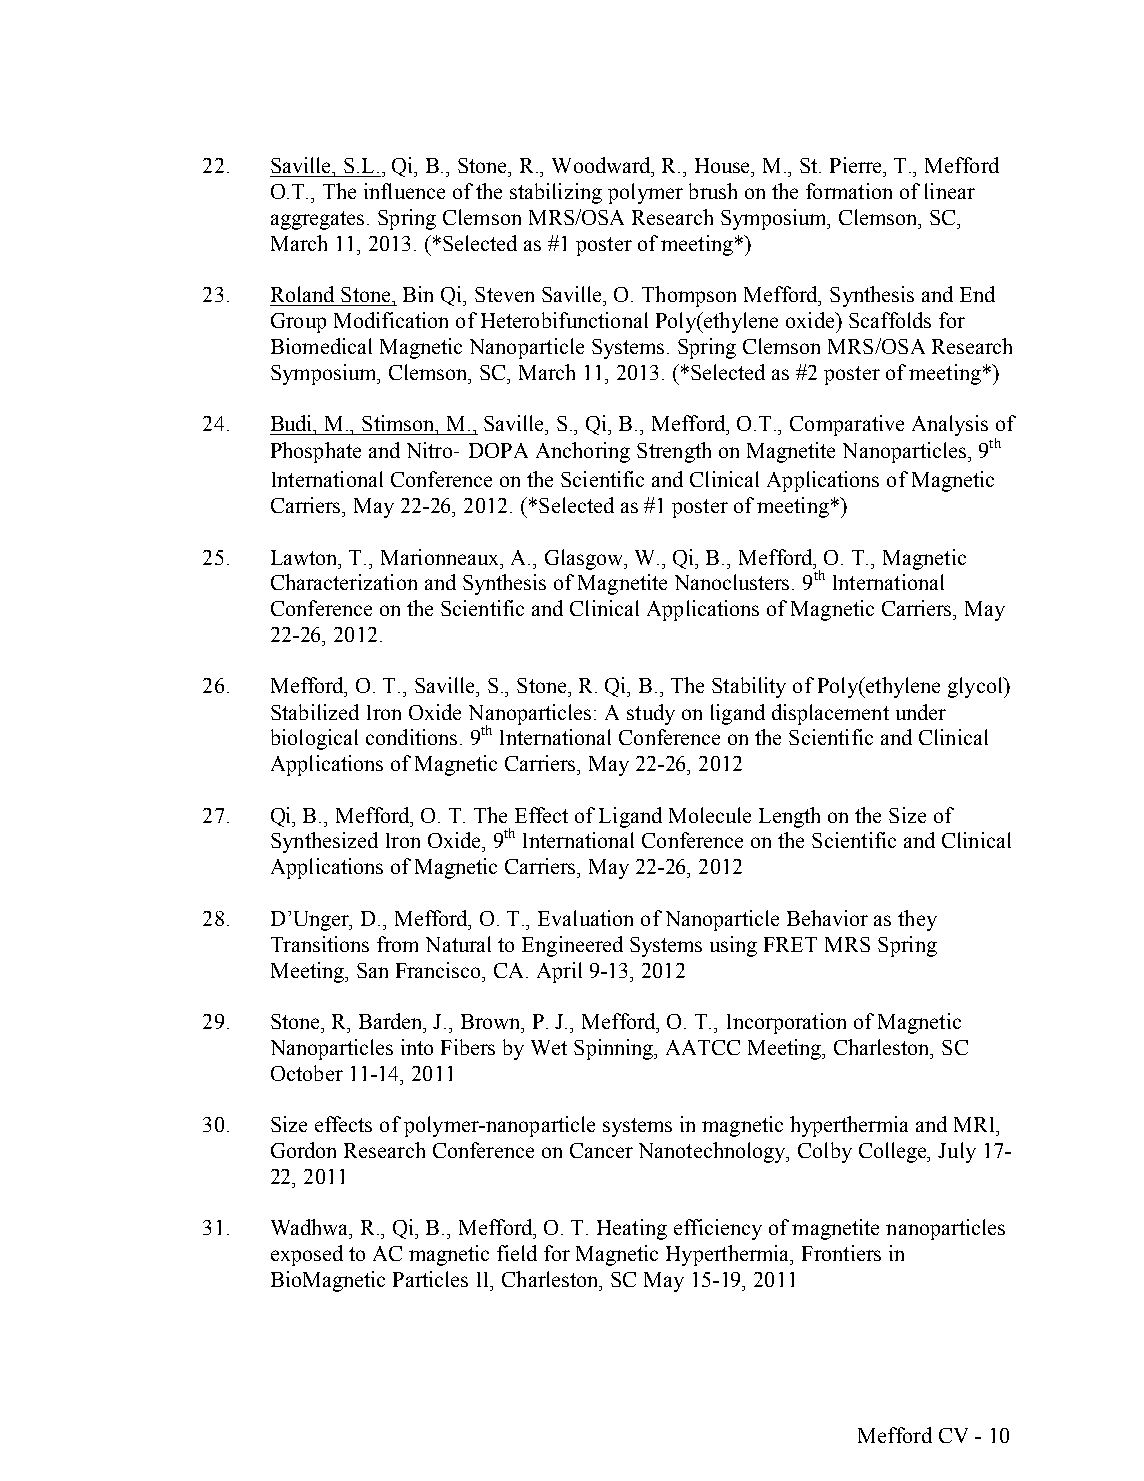 The height and width of the screenshot is (1481, 1144). Describe the element at coordinates (632, 1229) in the screenshot. I see `Heating` at that location.
